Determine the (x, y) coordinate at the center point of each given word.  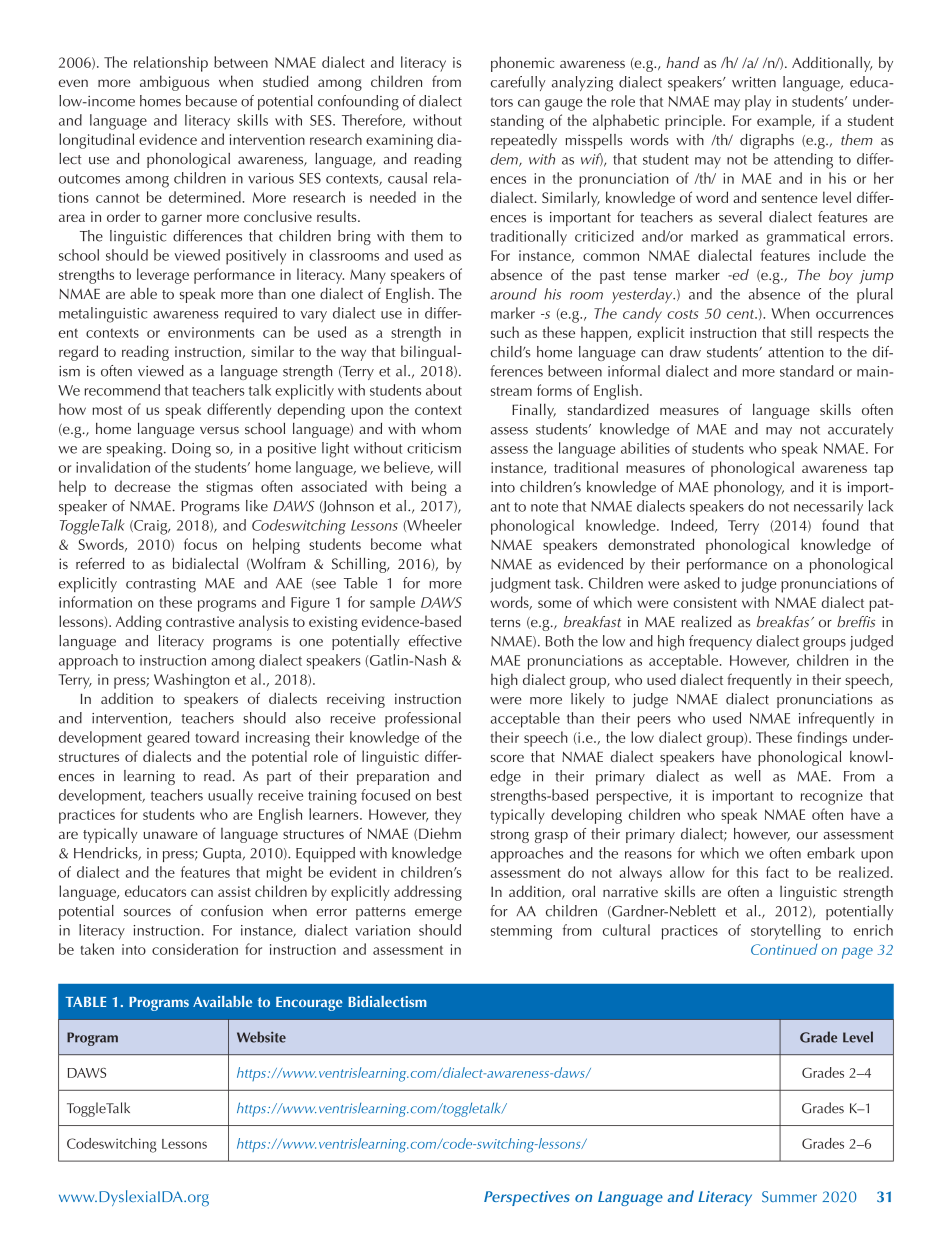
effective (435, 641)
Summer (789, 1197)
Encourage (309, 1004)
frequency (720, 643)
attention (796, 352)
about (444, 390)
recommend (122, 390)
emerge (438, 914)
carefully (518, 83)
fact (777, 872)
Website (261, 1037)
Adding (139, 623)
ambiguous (175, 83)
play (758, 103)
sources (147, 913)
